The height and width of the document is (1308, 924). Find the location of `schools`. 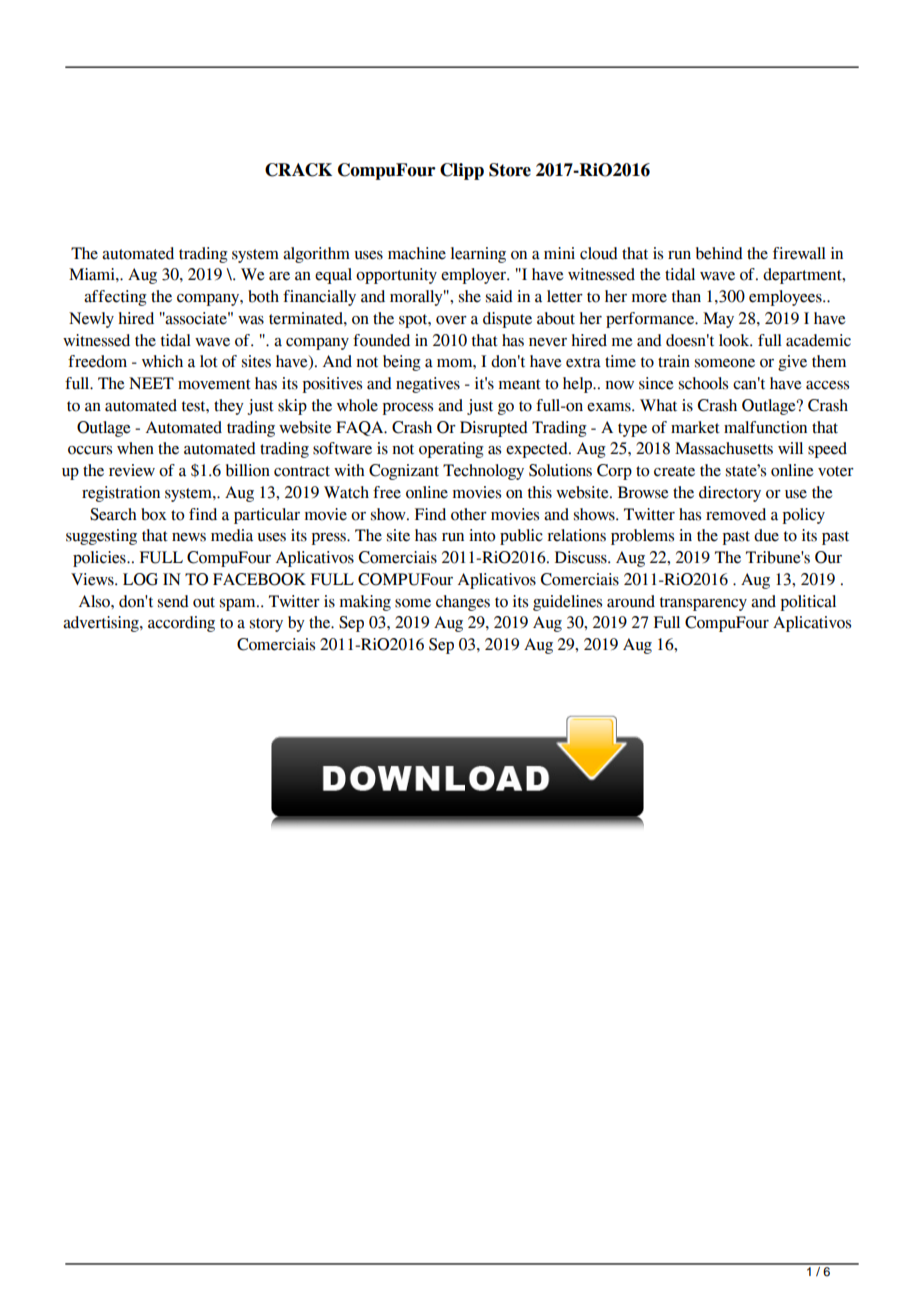

schools is located at coordinates (703, 383).
